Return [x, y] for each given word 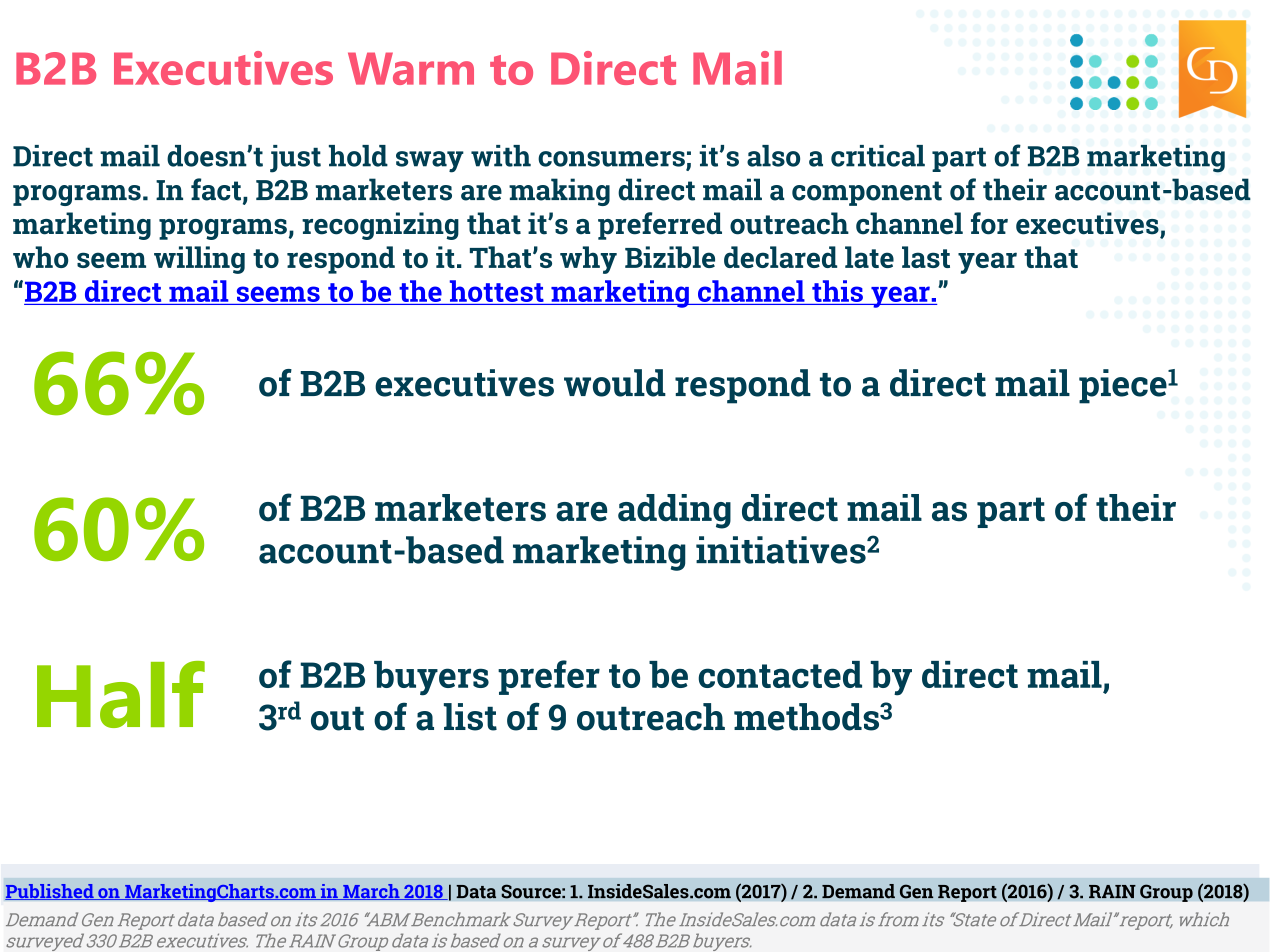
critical [878, 156]
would [615, 383]
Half [121, 694]
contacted [780, 674]
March [371, 892]
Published [50, 892]
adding [674, 511]
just [295, 159]
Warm [411, 68]
